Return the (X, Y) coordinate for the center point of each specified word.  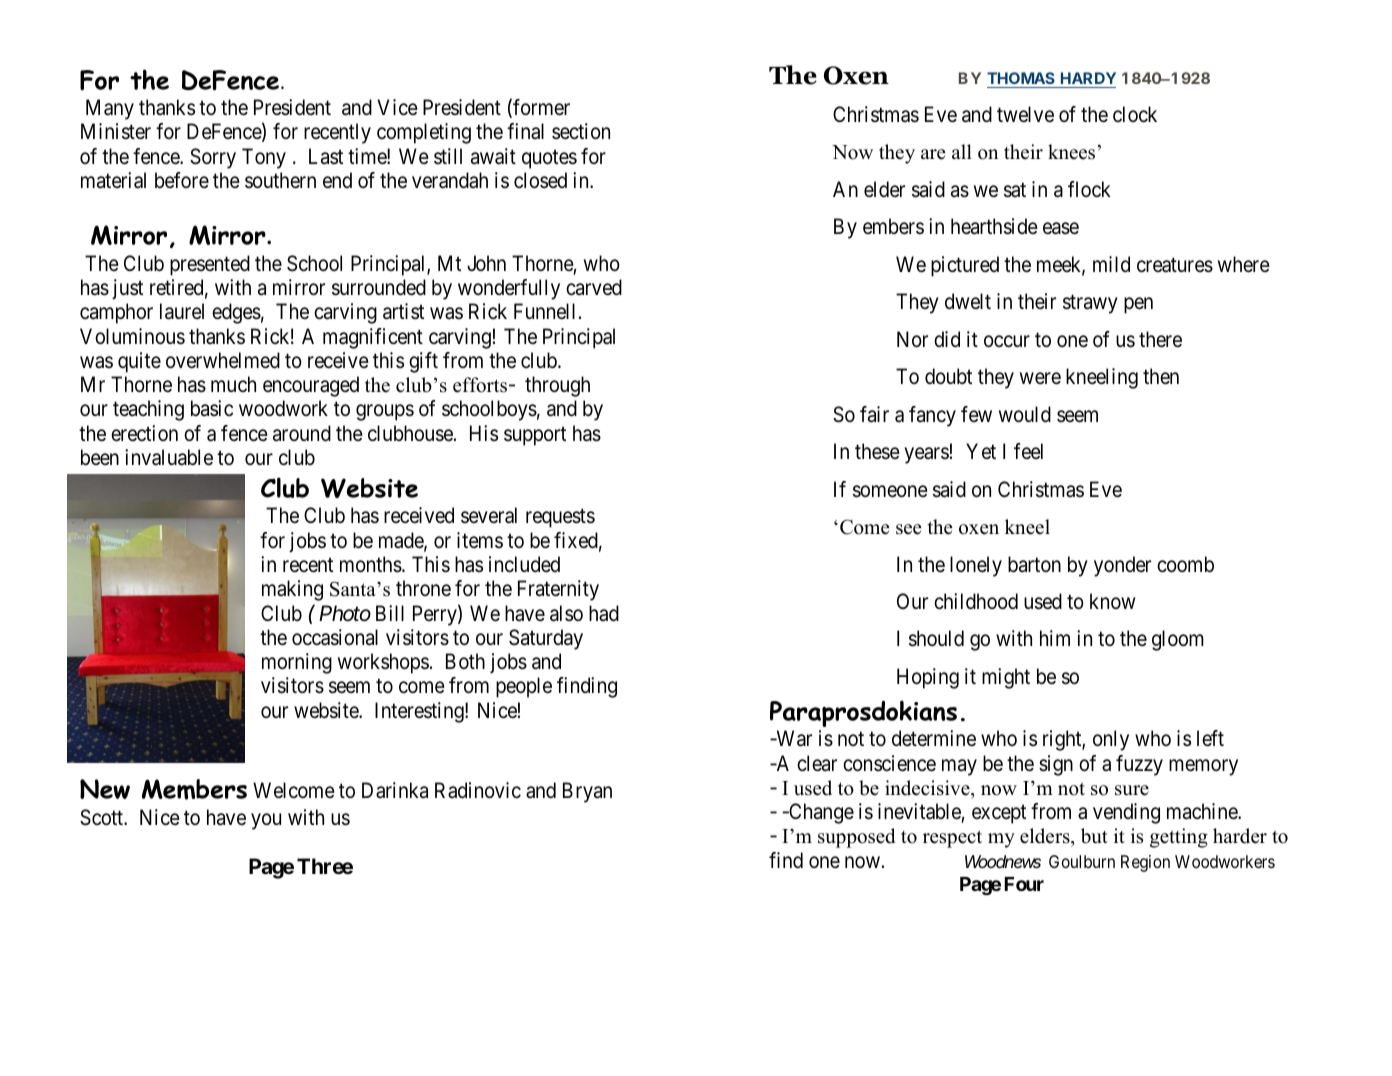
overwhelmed (223, 360)
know (1112, 601)
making (292, 590)
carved (594, 287)
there (1160, 339)
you (266, 821)
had (604, 613)
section (581, 131)
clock (1135, 114)
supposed (856, 838)
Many (110, 109)
